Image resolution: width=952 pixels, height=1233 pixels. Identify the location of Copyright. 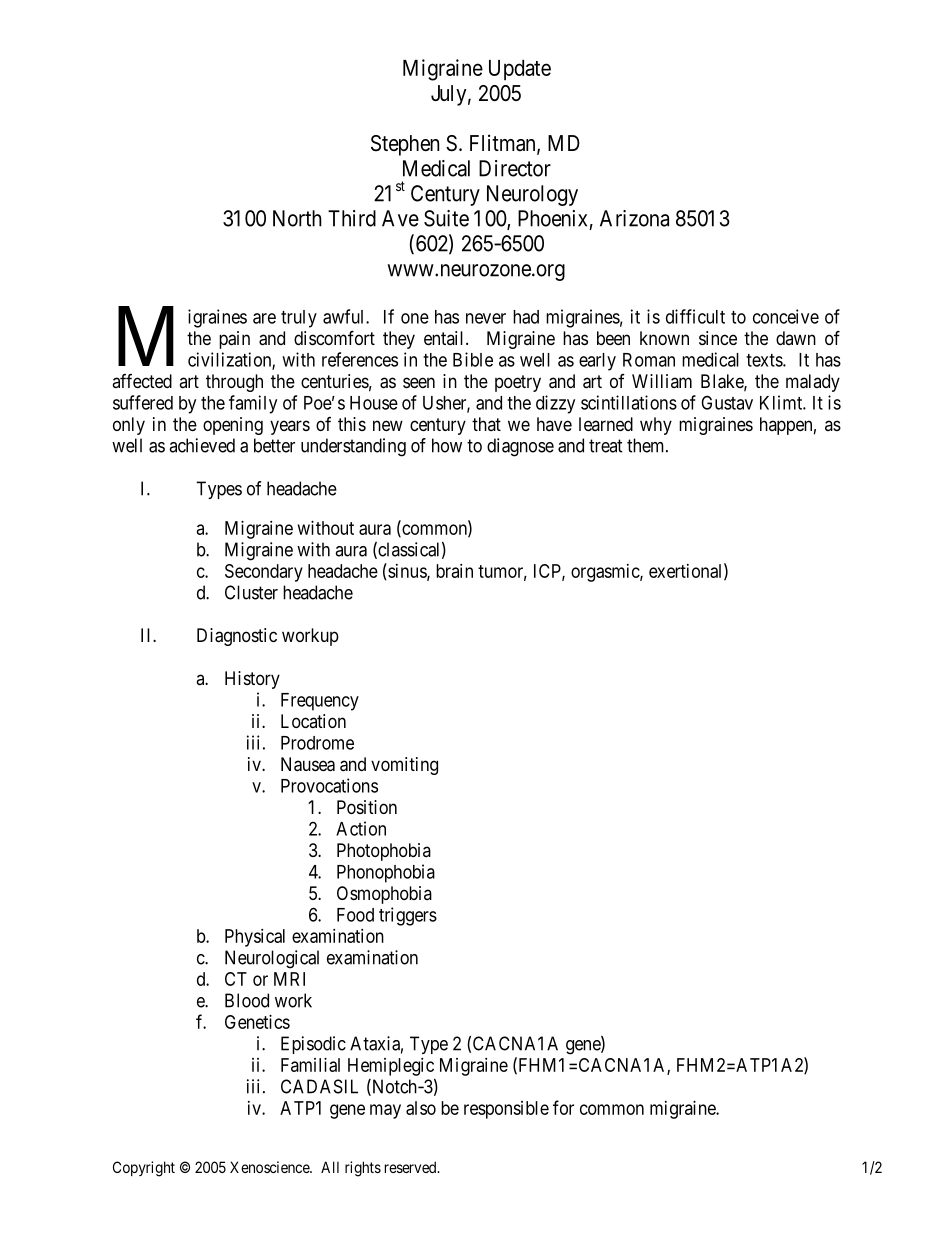
(144, 1169).
